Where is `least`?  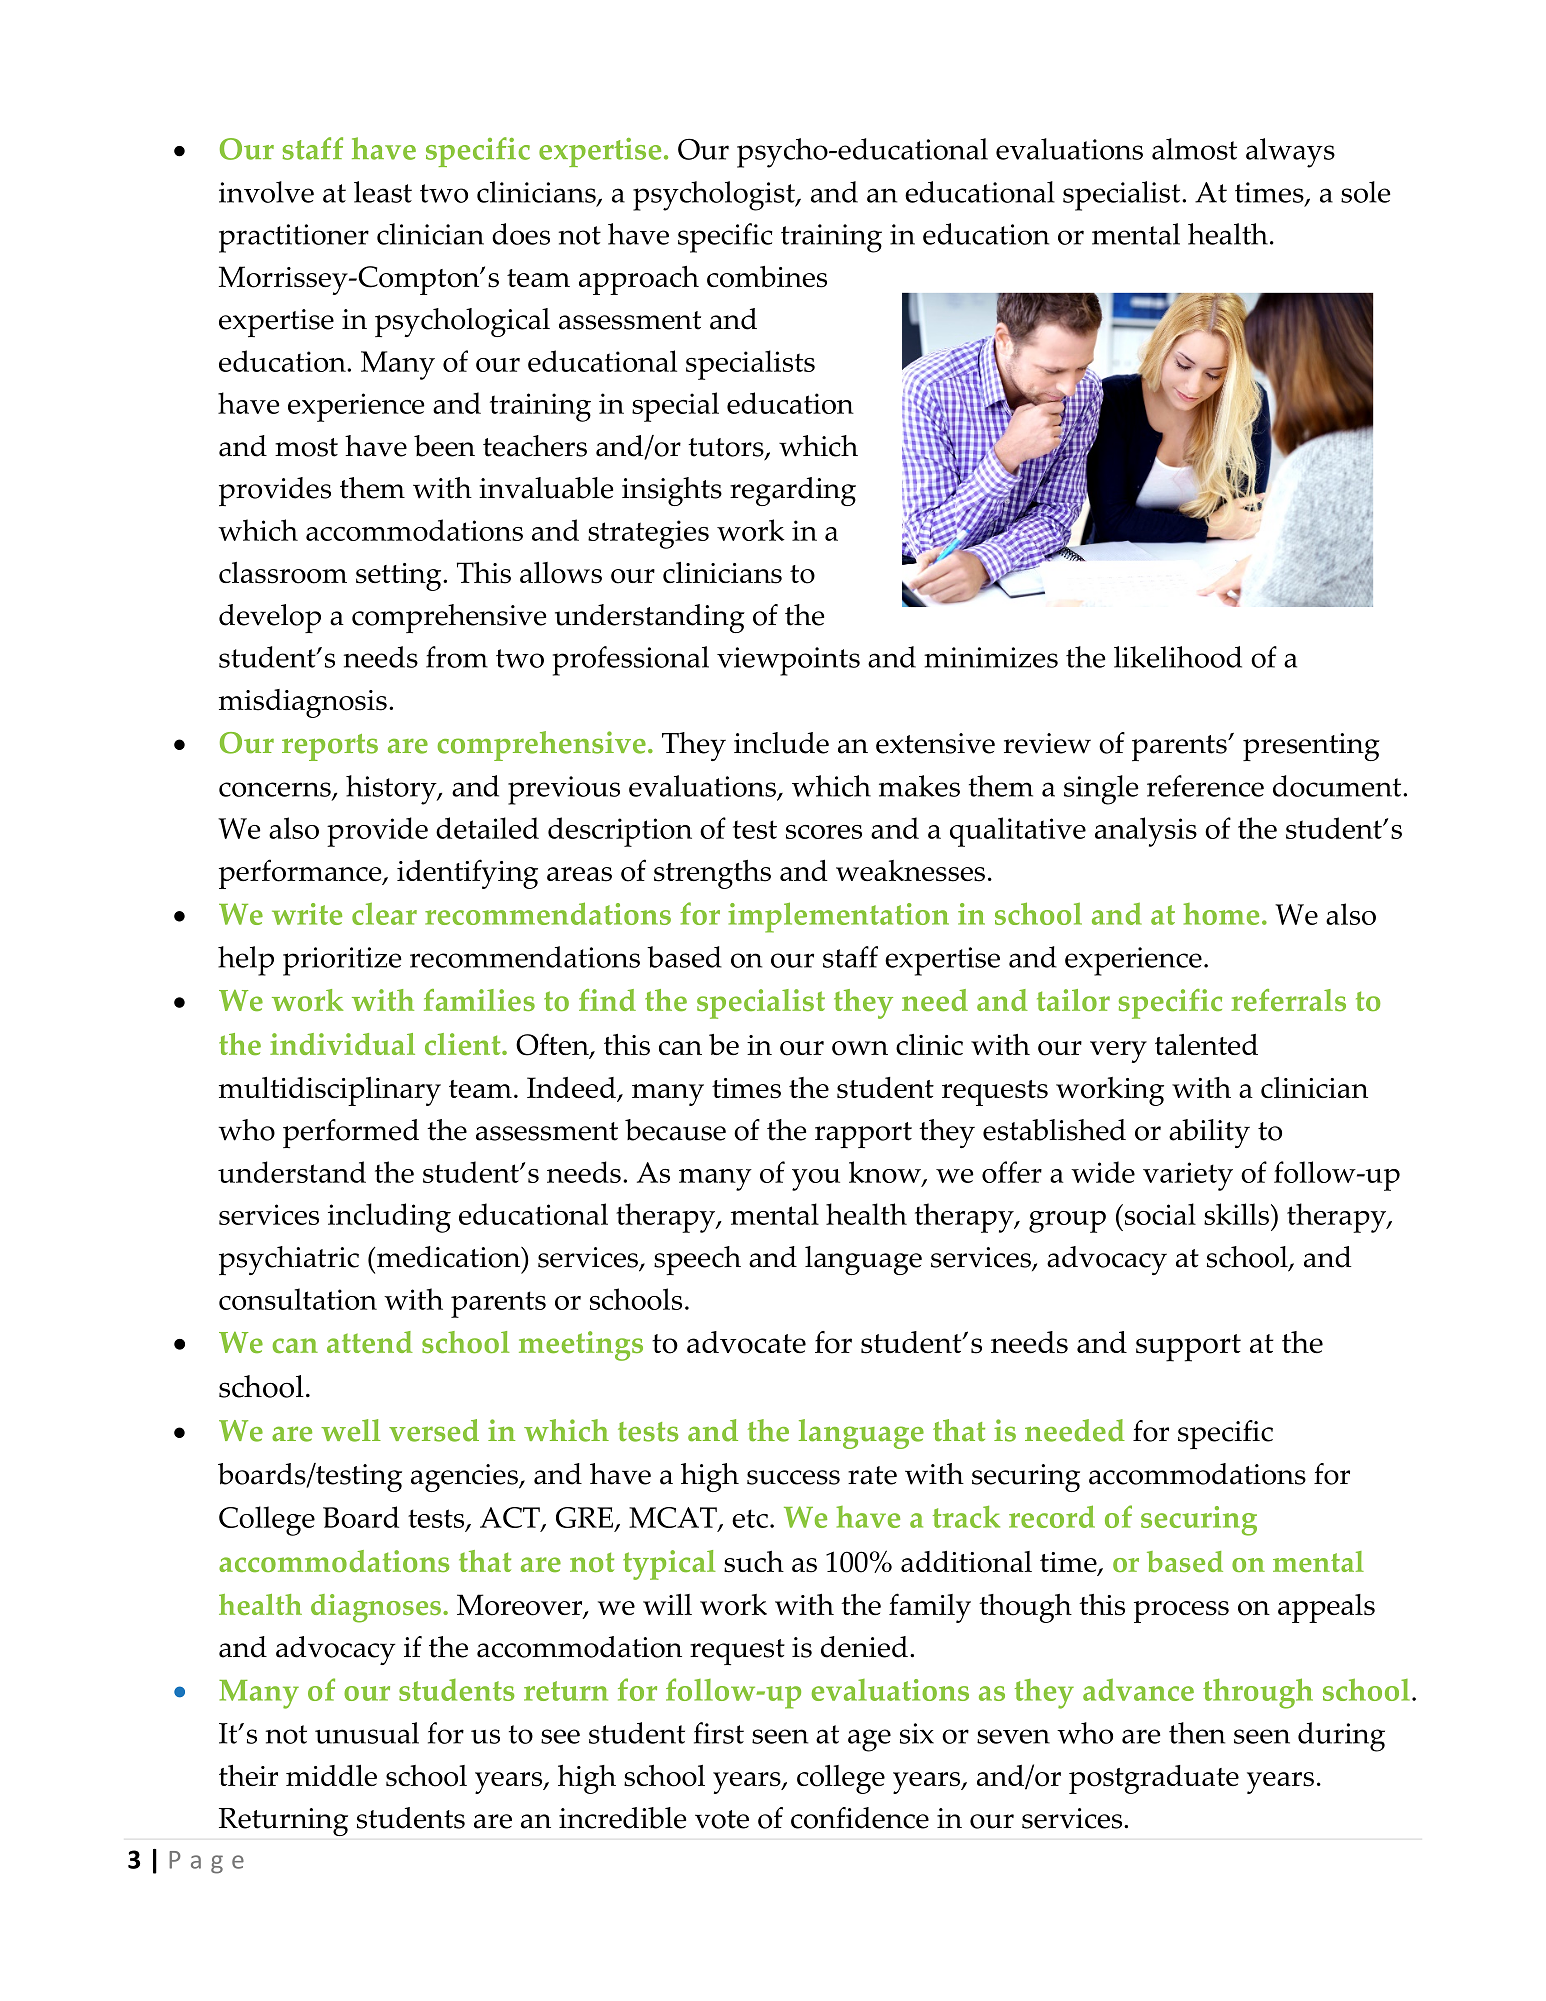 least is located at coordinates (383, 192).
